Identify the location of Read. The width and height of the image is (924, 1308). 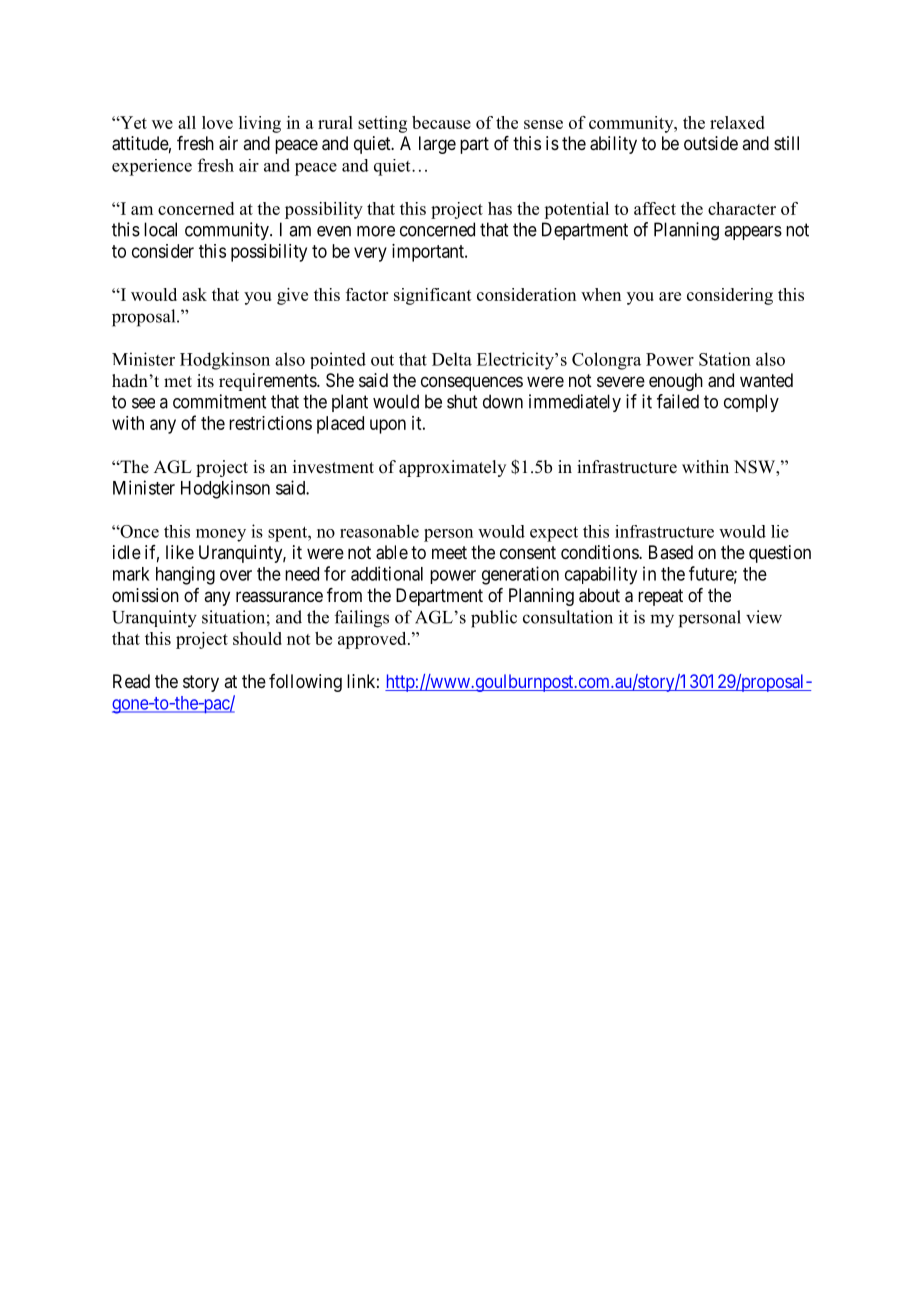
(131, 681).
